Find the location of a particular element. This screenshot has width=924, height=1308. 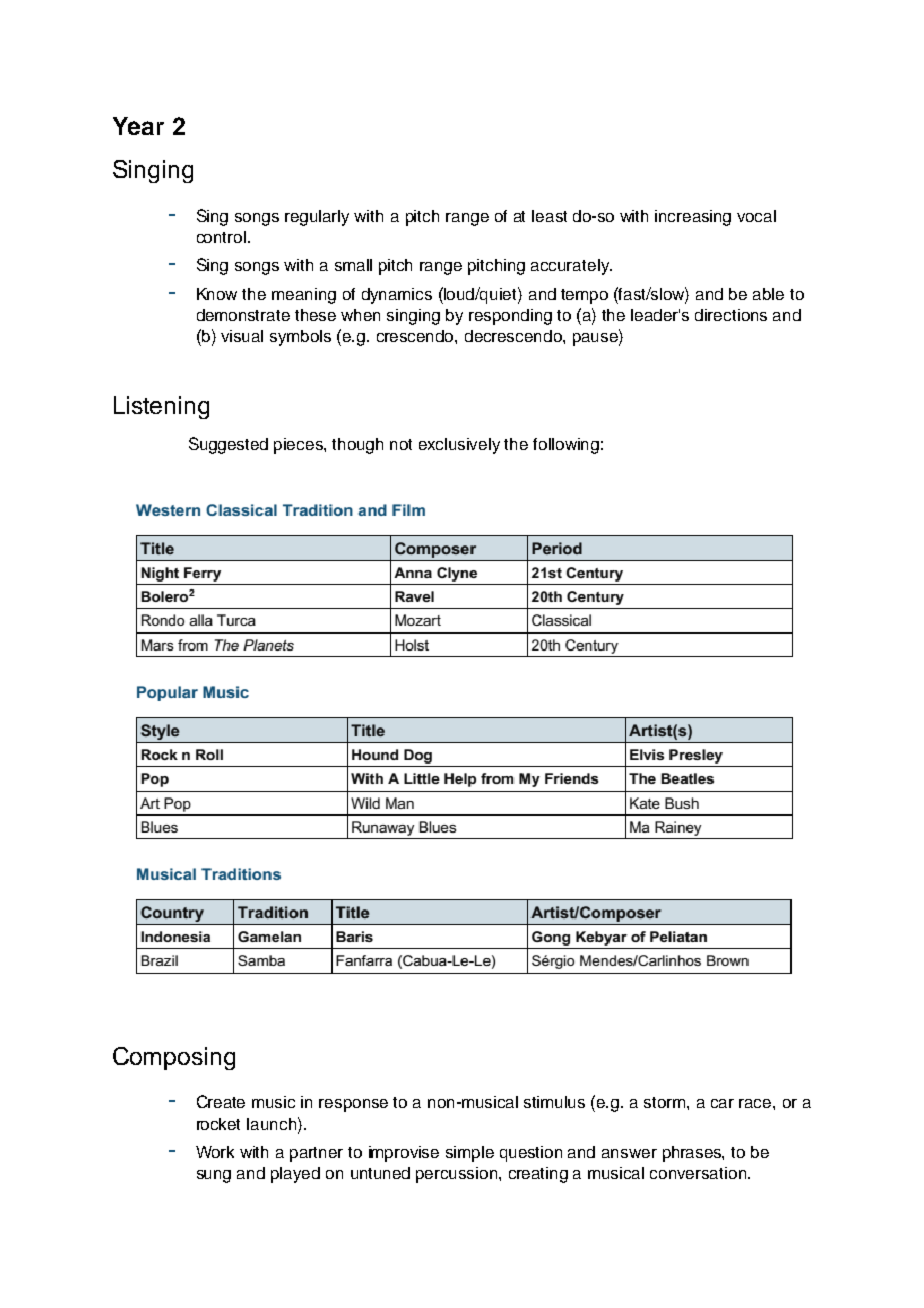

Suggested is located at coordinates (228, 445).
